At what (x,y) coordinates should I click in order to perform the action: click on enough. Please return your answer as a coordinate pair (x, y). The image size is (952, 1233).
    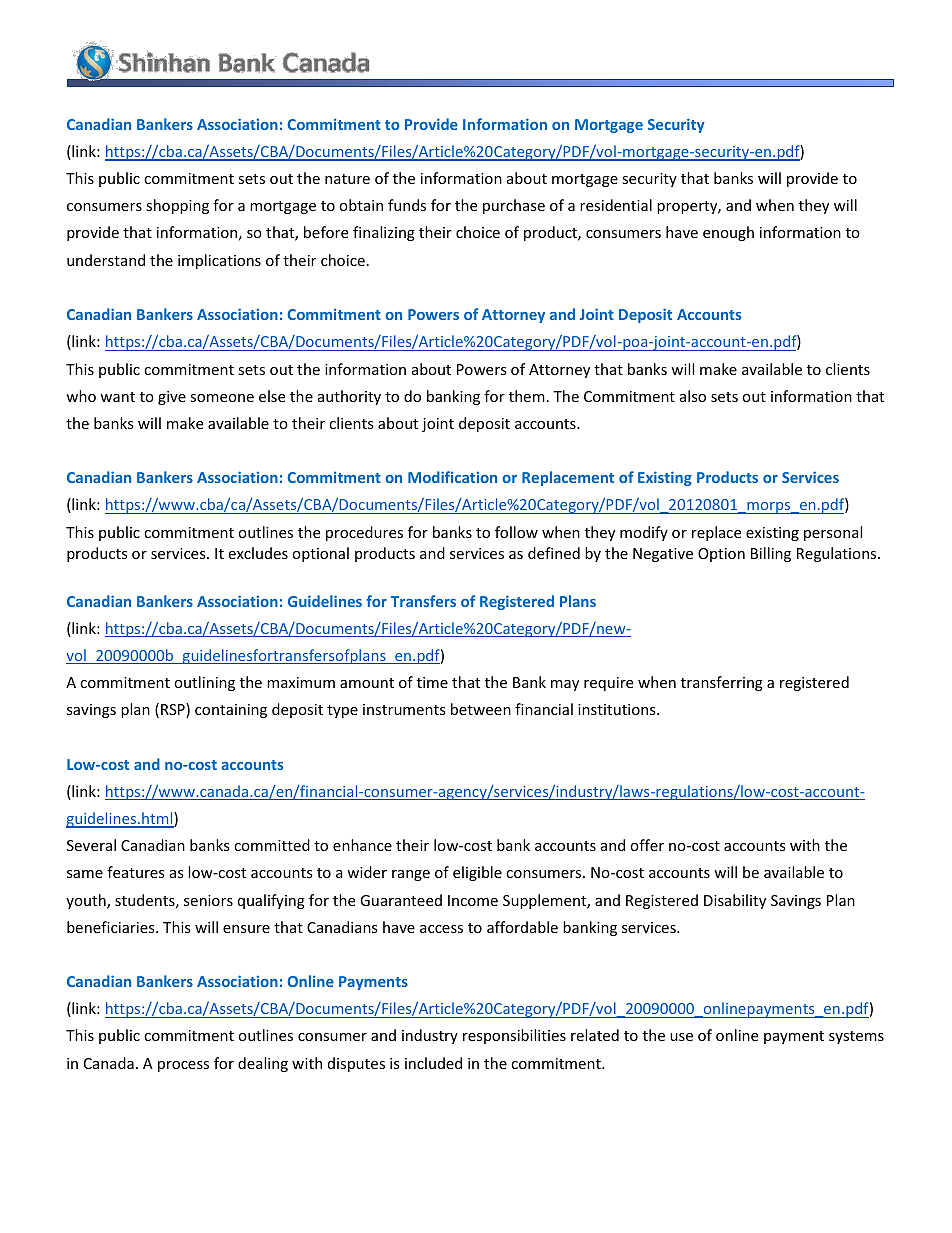
    Looking at the image, I should click on (728, 233).
